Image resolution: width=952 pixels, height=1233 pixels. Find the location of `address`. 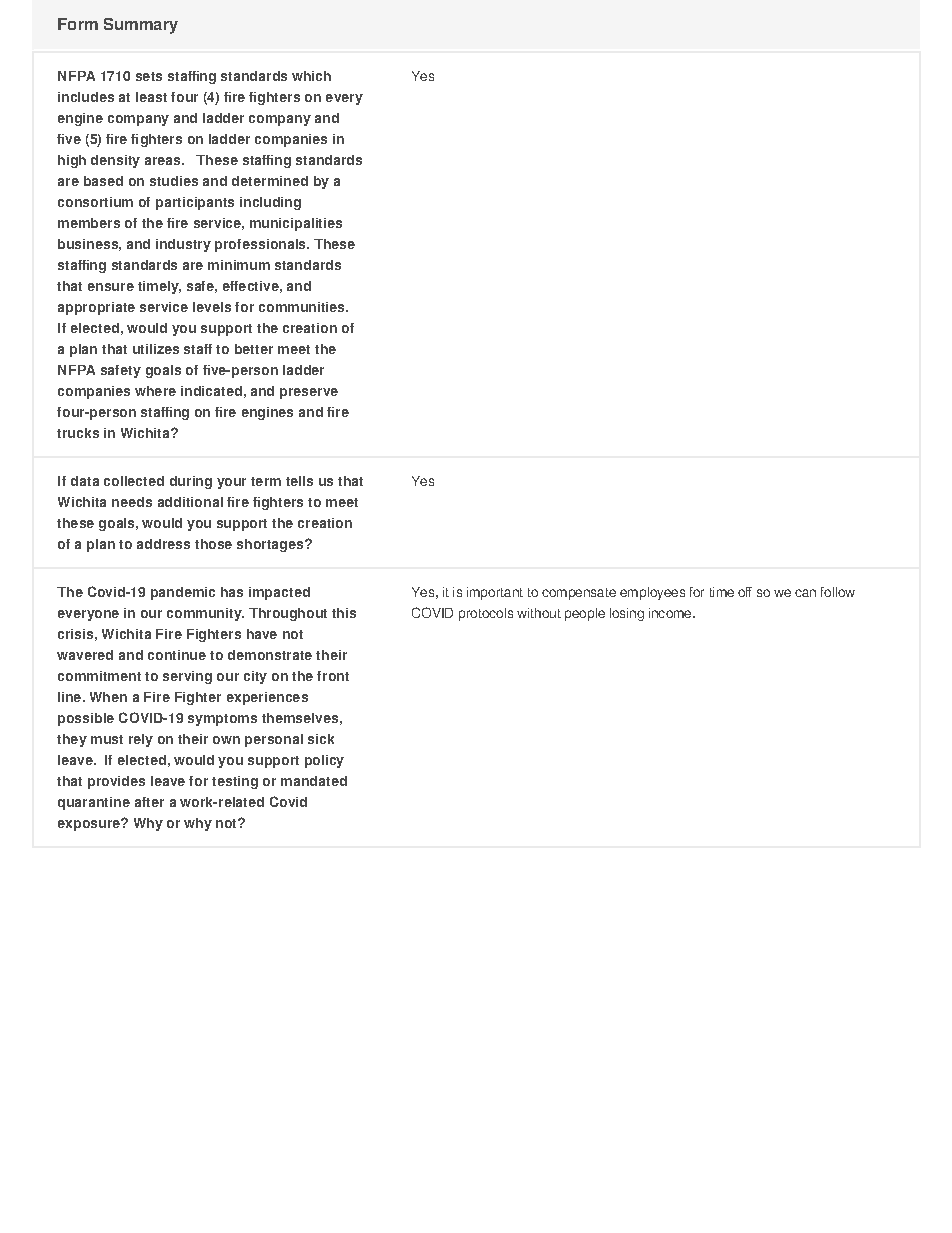

address is located at coordinates (163, 544).
